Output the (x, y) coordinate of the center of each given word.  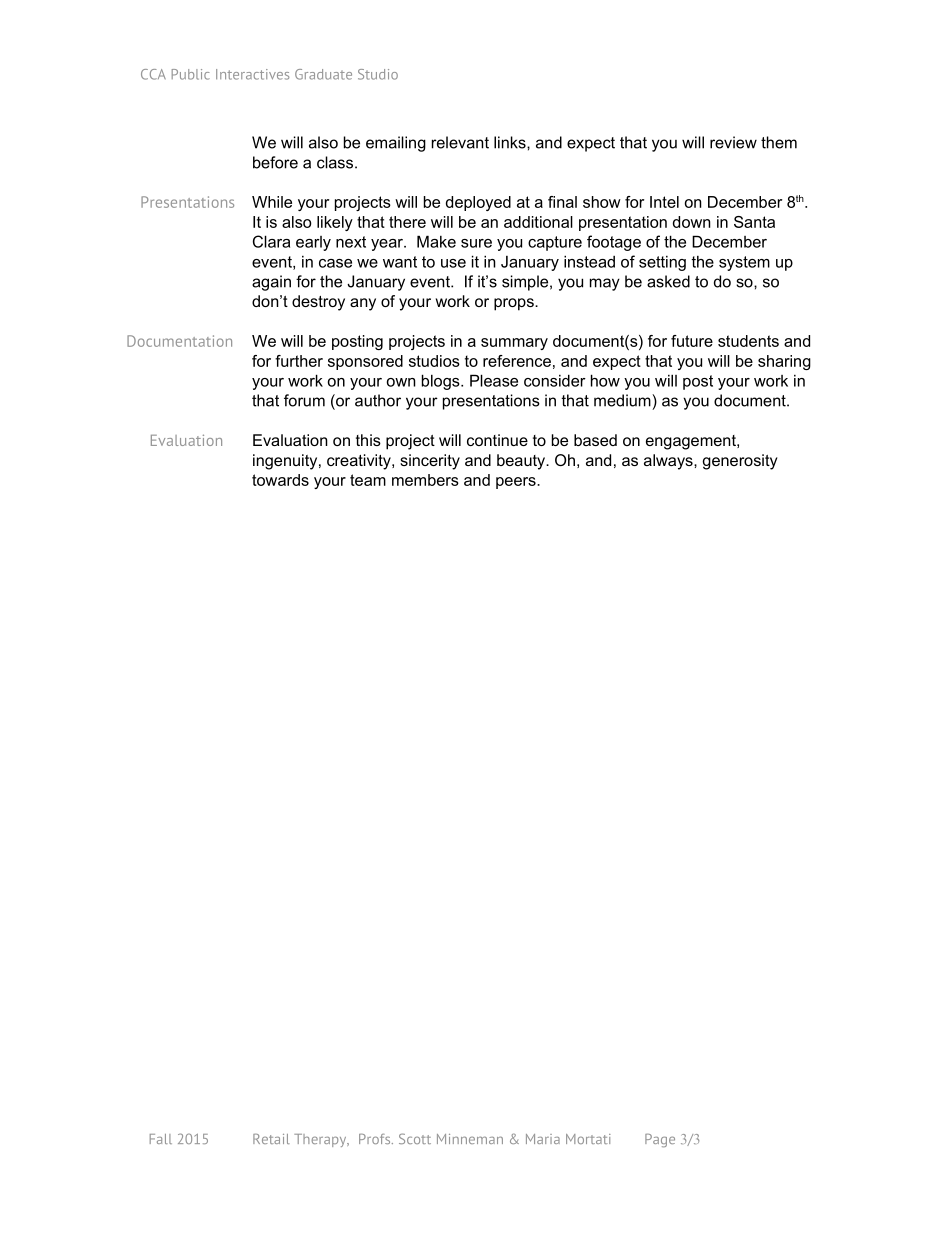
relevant (460, 142)
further (299, 361)
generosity (740, 462)
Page (660, 1140)
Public (191, 74)
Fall (161, 1139)
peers (517, 483)
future (692, 341)
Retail (271, 1139)
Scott (415, 1138)
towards (280, 480)
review (733, 142)
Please (494, 380)
